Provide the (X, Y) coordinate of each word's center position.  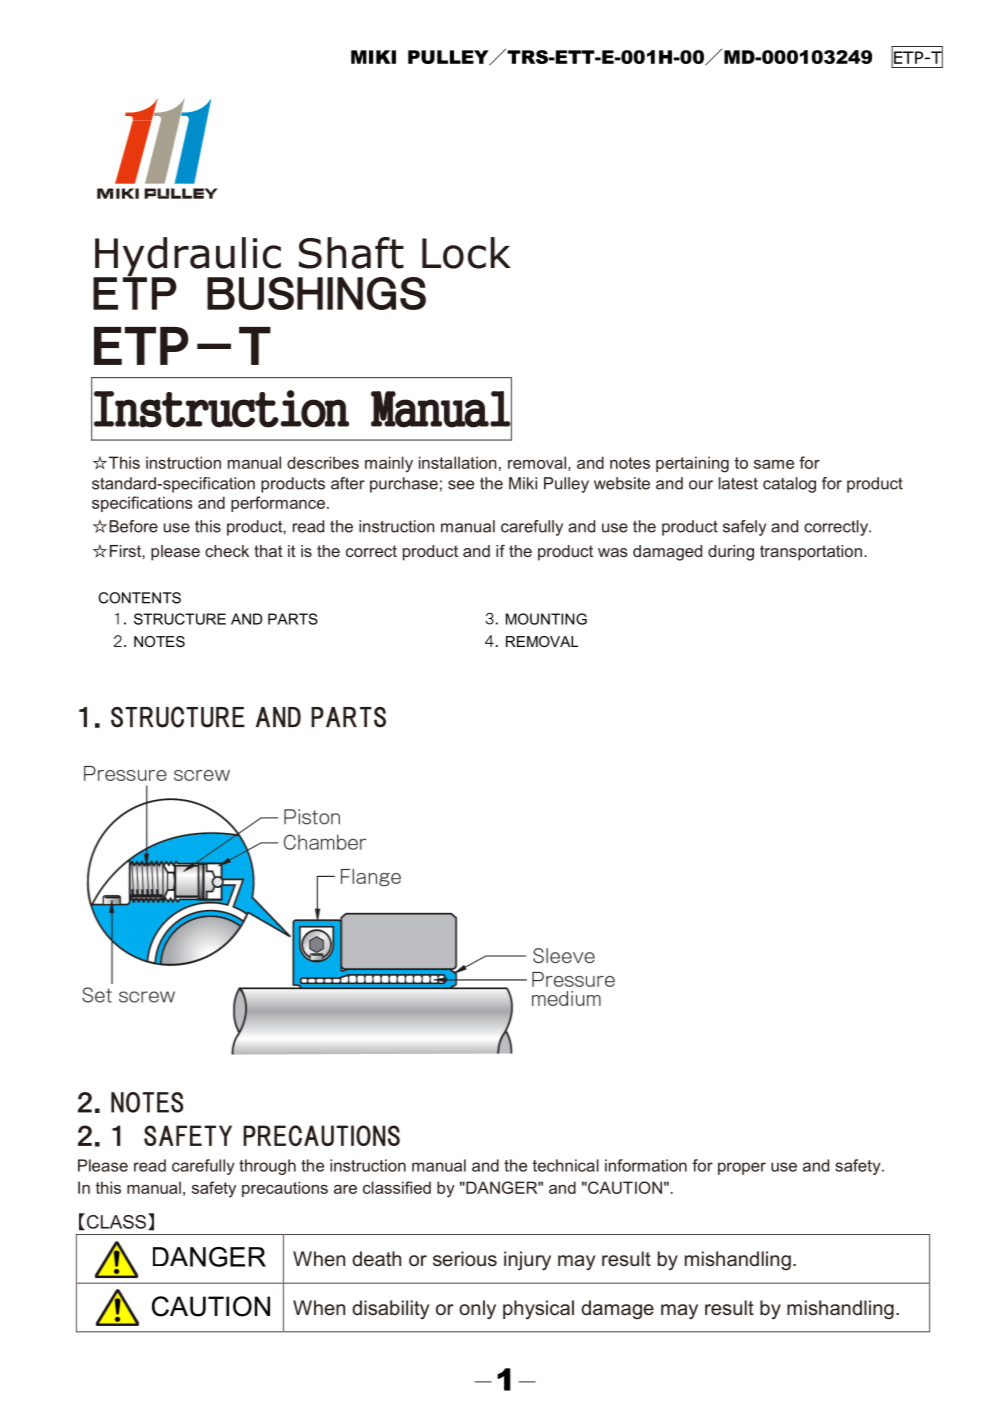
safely (745, 528)
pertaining (692, 464)
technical (566, 1165)
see (461, 485)
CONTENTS (139, 598)
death (376, 1258)
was (613, 552)
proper (742, 1168)
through (267, 1167)
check (227, 551)
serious (465, 1258)
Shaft (351, 253)
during (731, 553)
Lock (466, 253)
